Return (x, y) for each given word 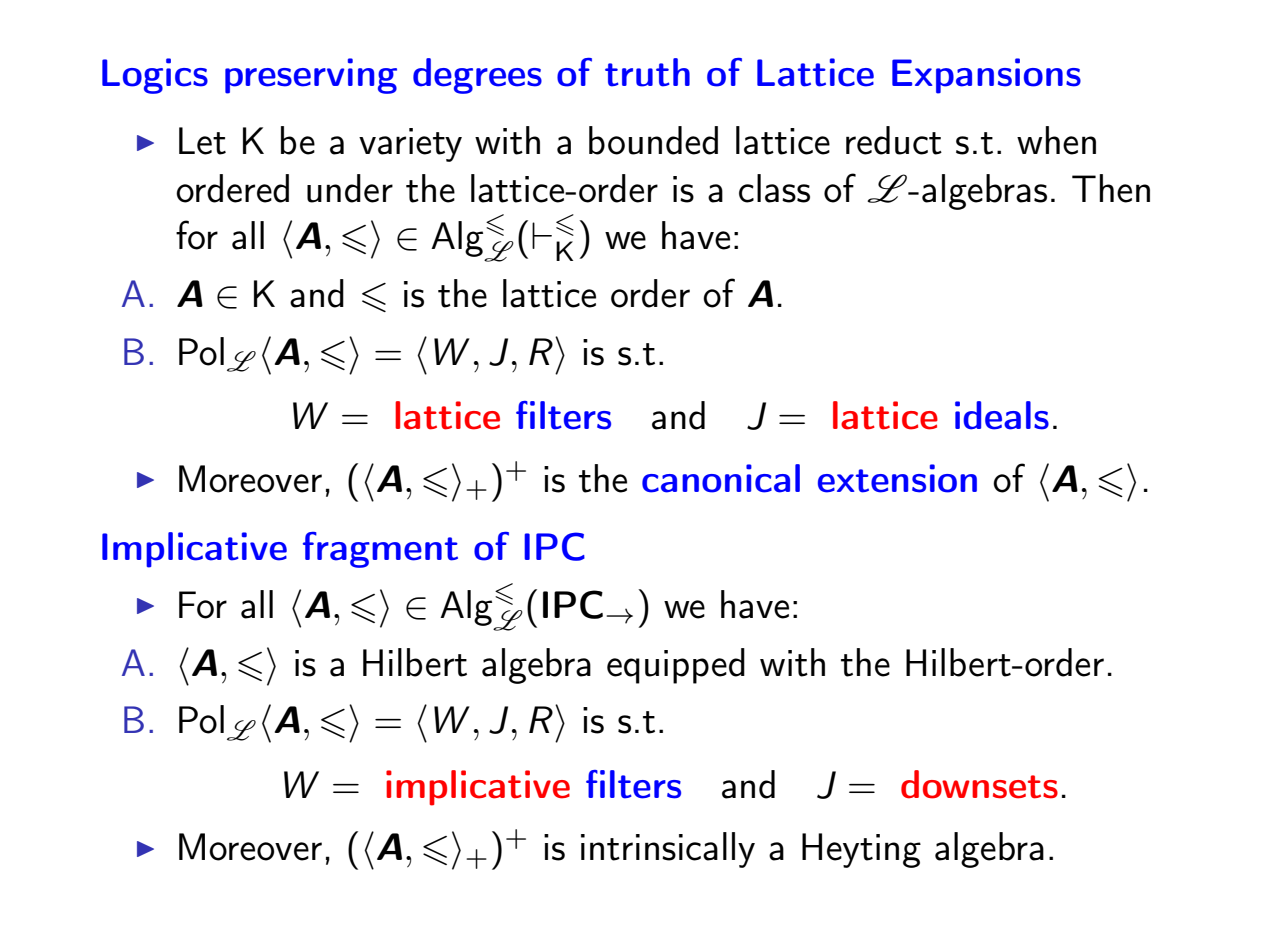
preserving (311, 76)
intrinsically (668, 850)
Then (1111, 188)
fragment (380, 550)
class (774, 188)
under (350, 188)
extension (897, 478)
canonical (721, 478)
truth (647, 72)
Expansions (986, 76)
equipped (676, 666)
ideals (1002, 415)
